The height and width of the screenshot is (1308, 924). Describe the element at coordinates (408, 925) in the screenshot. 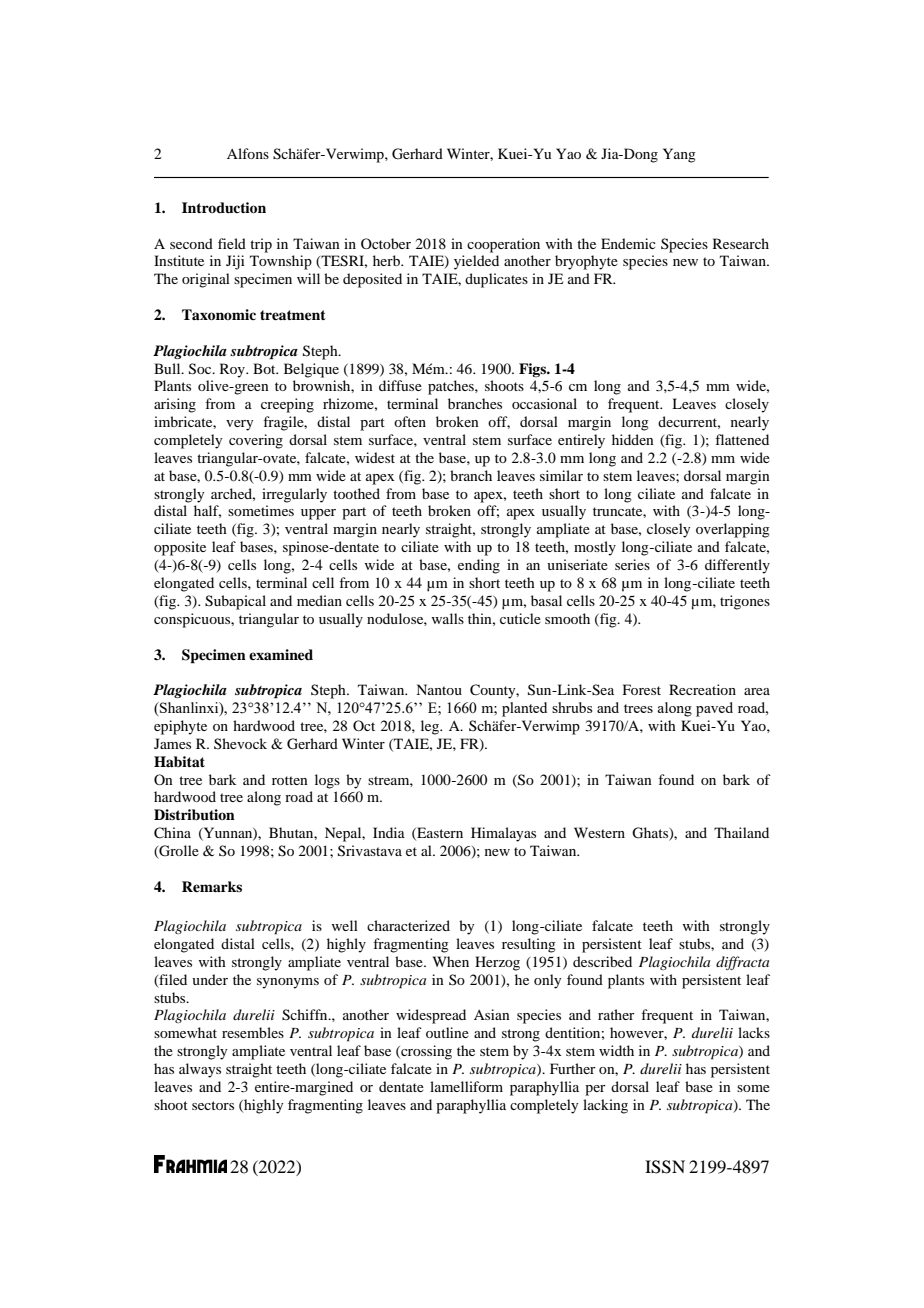

I see `characterized` at that location.
